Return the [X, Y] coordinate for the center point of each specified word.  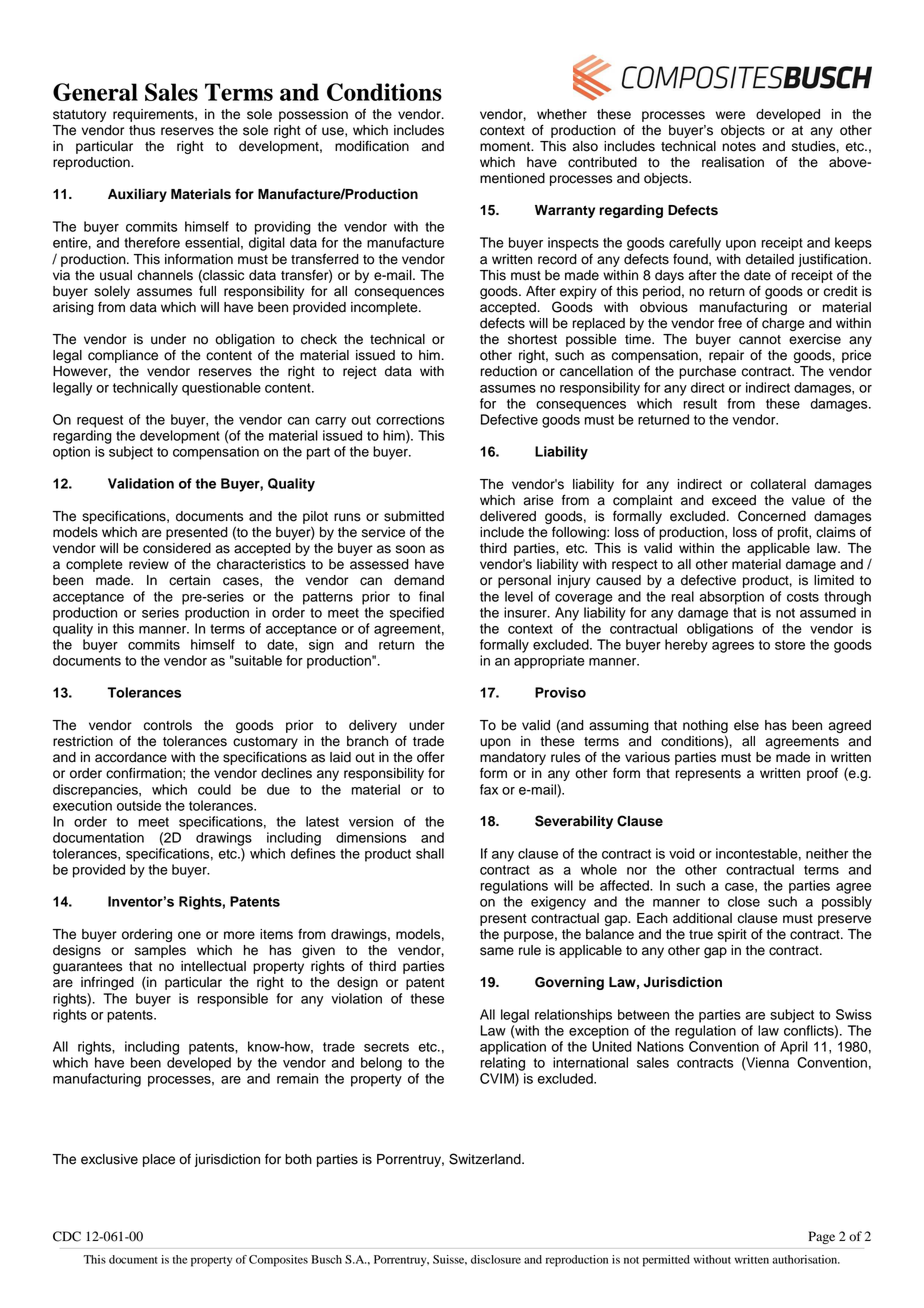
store [790, 645]
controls [168, 725]
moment [506, 147]
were [730, 115]
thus [142, 130]
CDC [67, 1236]
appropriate [549, 662]
